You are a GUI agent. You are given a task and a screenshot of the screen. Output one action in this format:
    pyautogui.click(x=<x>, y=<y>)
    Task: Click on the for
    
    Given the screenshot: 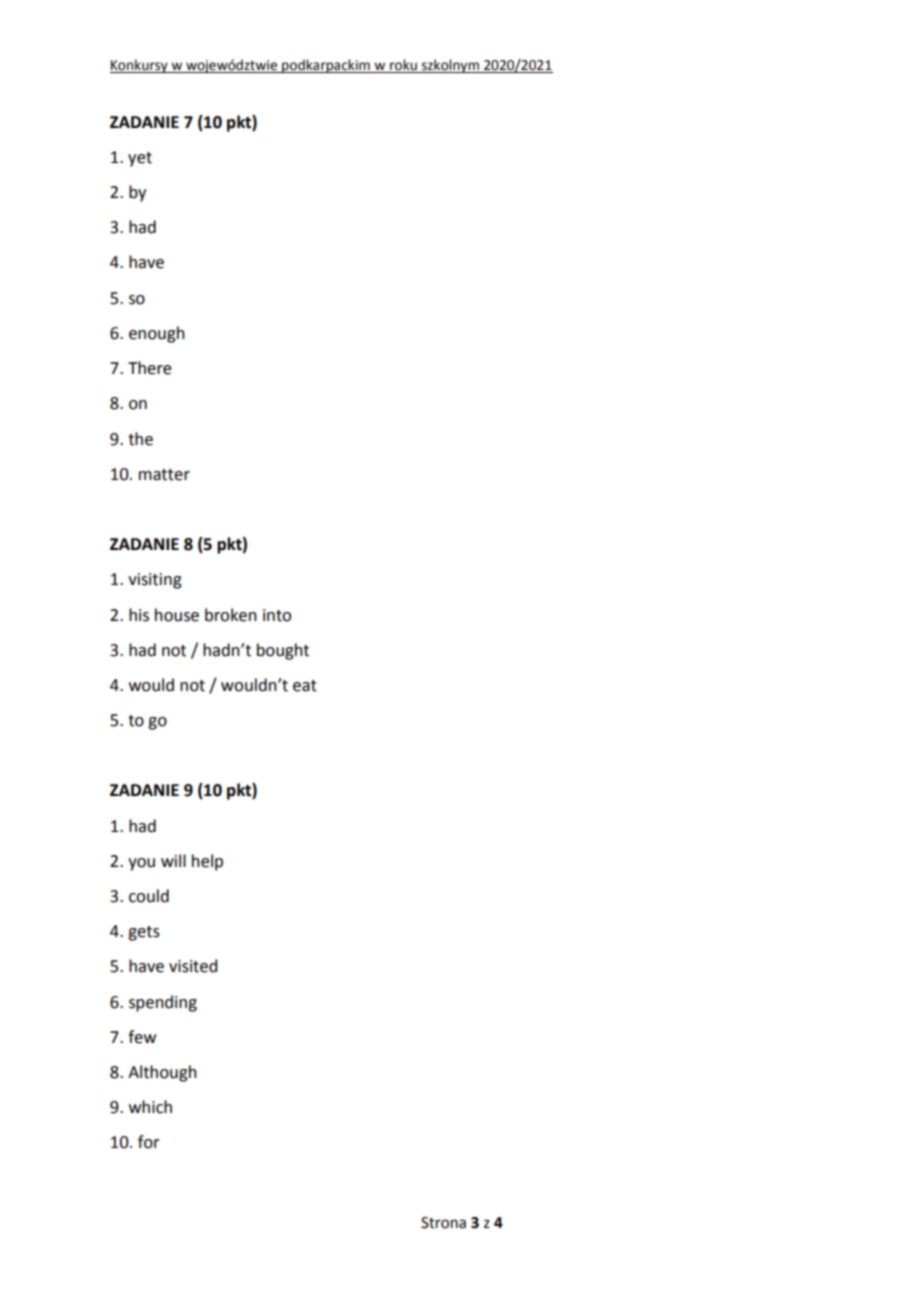 What is the action you would take?
    pyautogui.click(x=149, y=1142)
